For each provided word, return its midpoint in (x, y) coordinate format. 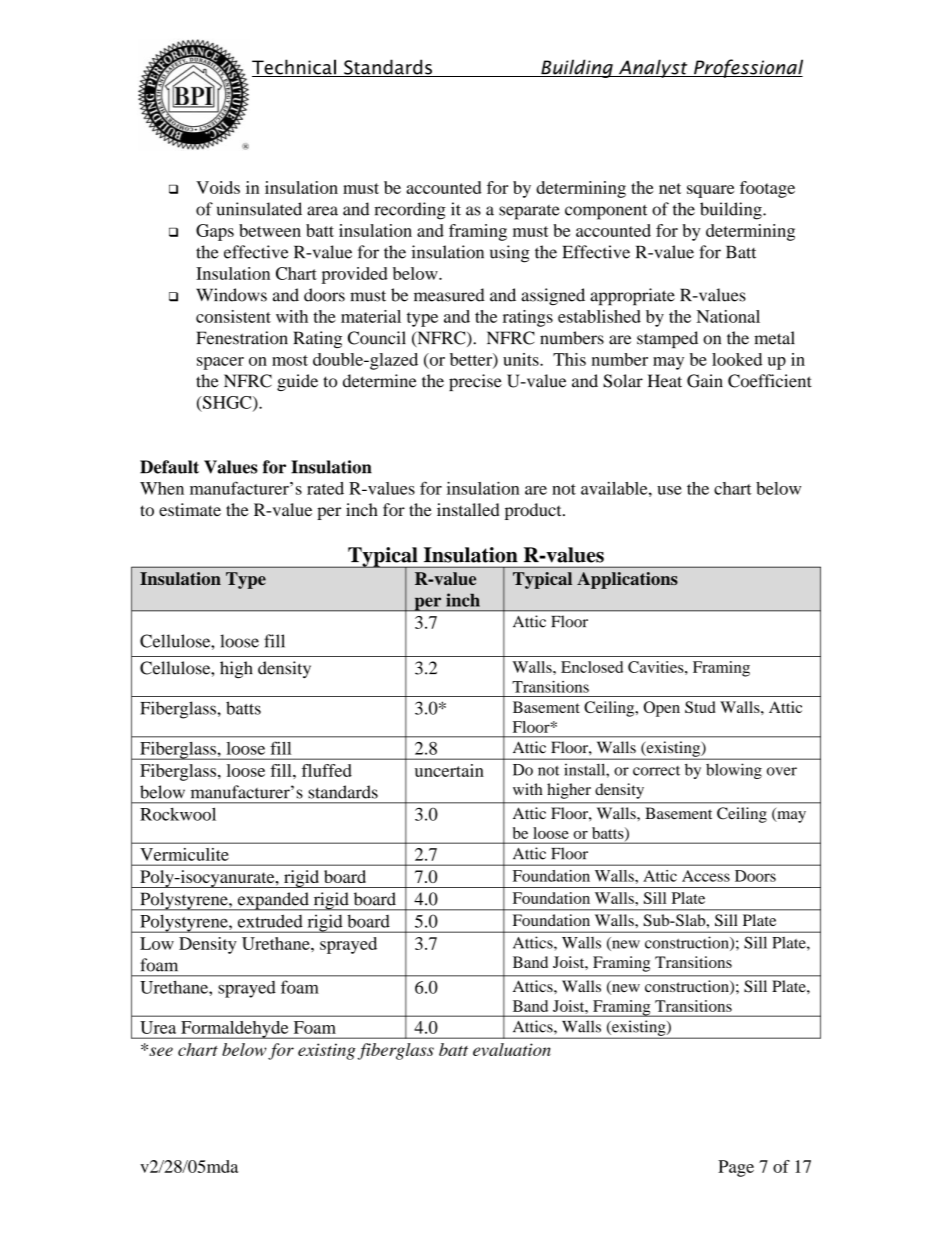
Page (736, 1168)
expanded (273, 901)
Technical (295, 68)
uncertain (449, 770)
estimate (190, 509)
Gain (705, 381)
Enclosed (592, 667)
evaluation (512, 1049)
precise (475, 382)
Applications (627, 580)
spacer (220, 363)
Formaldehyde (235, 1030)
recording (410, 211)
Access (706, 876)
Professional (747, 68)
